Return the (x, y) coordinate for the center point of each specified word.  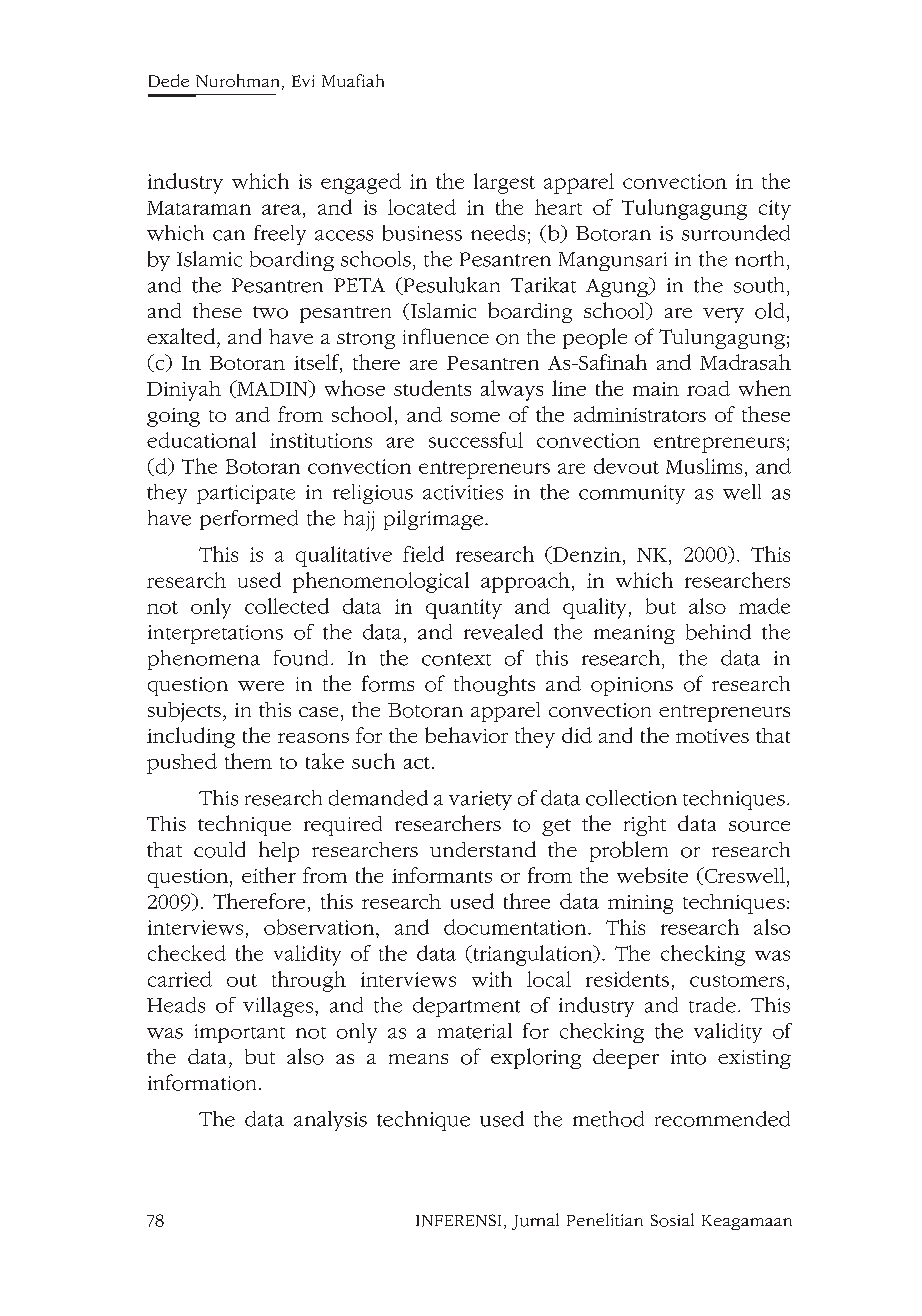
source (759, 826)
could (219, 849)
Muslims (704, 466)
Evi (303, 81)
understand (483, 849)
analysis (330, 1121)
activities (463, 492)
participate (246, 494)
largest (504, 183)
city (775, 210)
